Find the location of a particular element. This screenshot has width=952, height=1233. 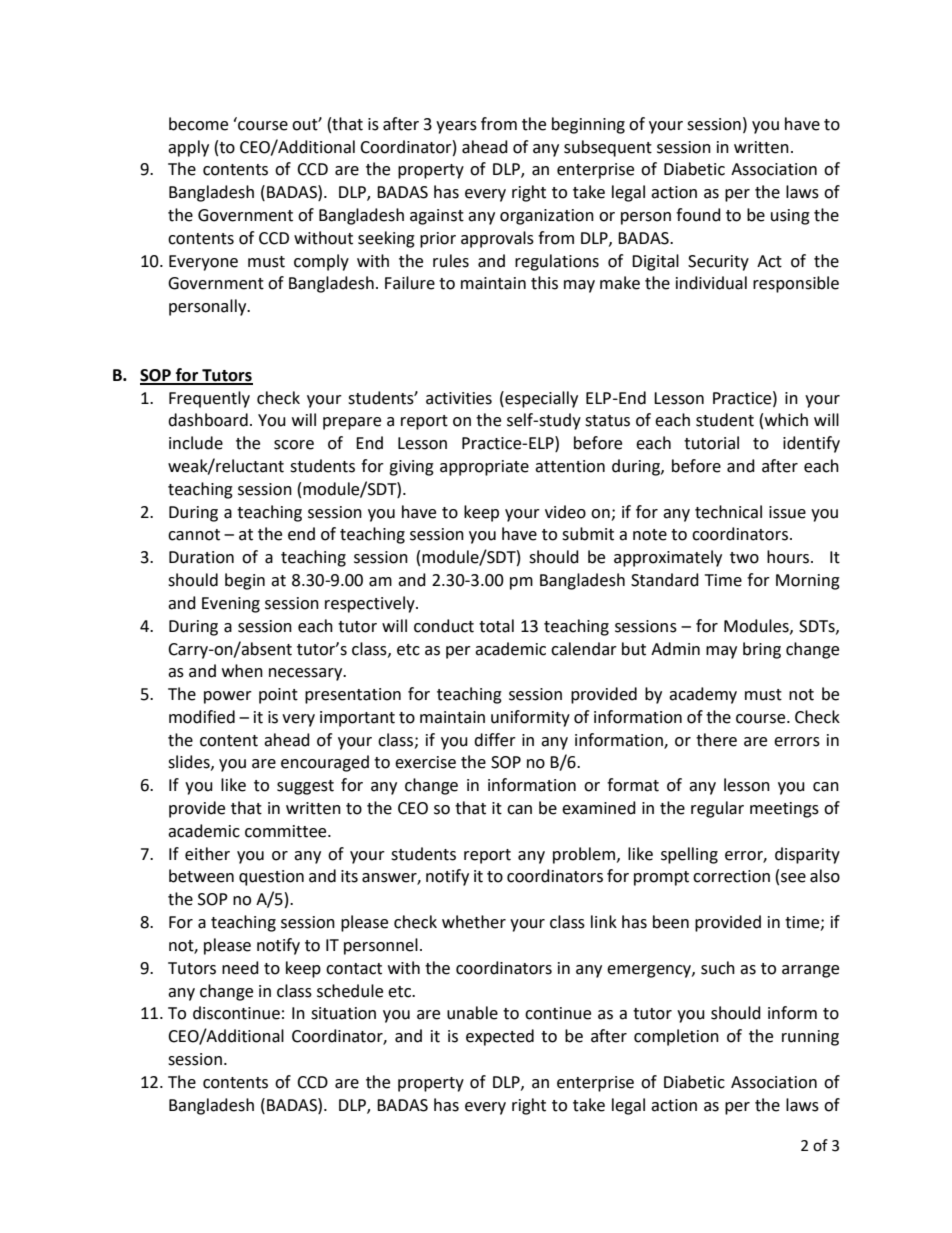

total is located at coordinates (496, 626).
